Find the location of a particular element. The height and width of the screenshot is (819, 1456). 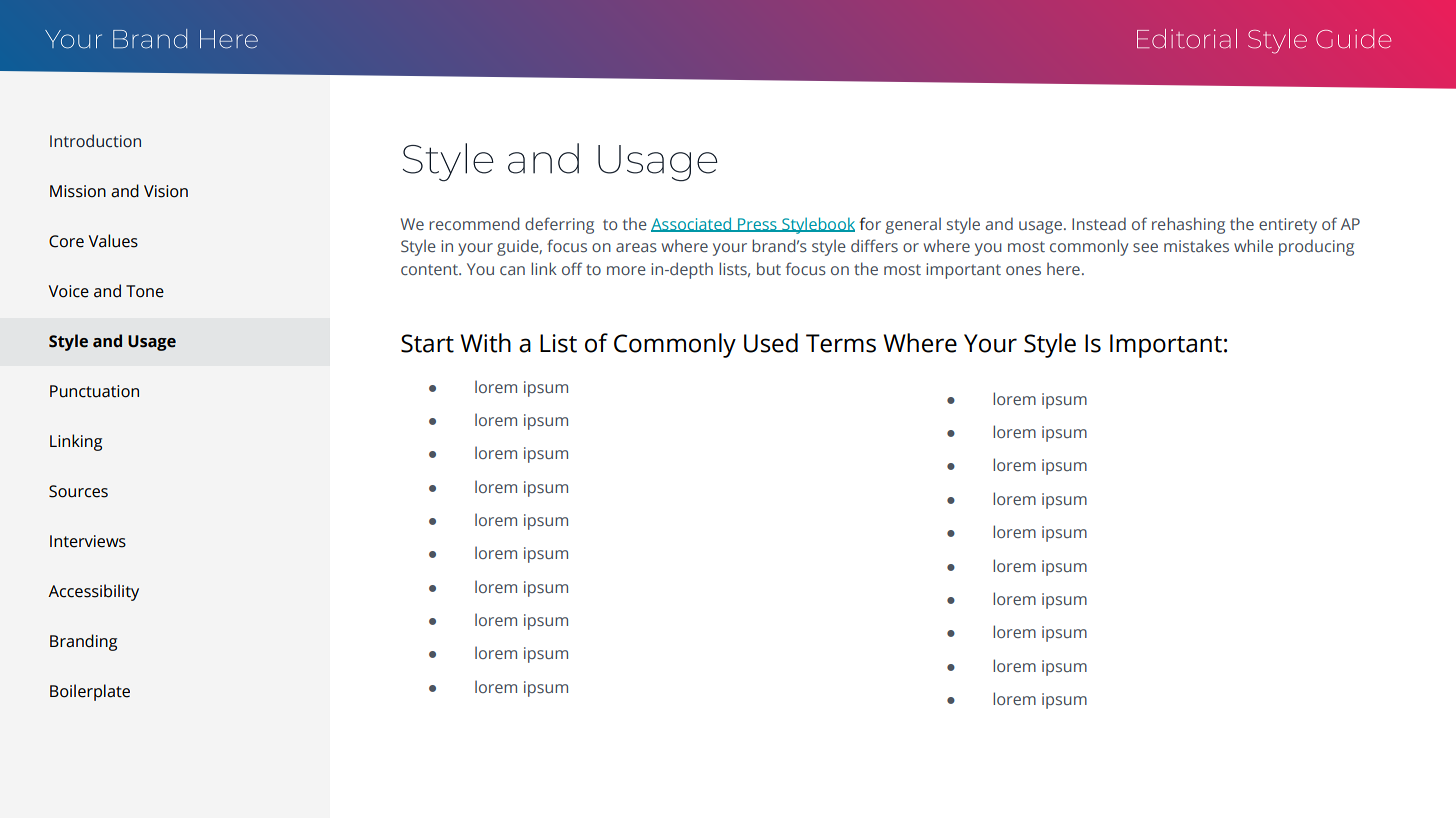

Introduction is located at coordinates (95, 141).
